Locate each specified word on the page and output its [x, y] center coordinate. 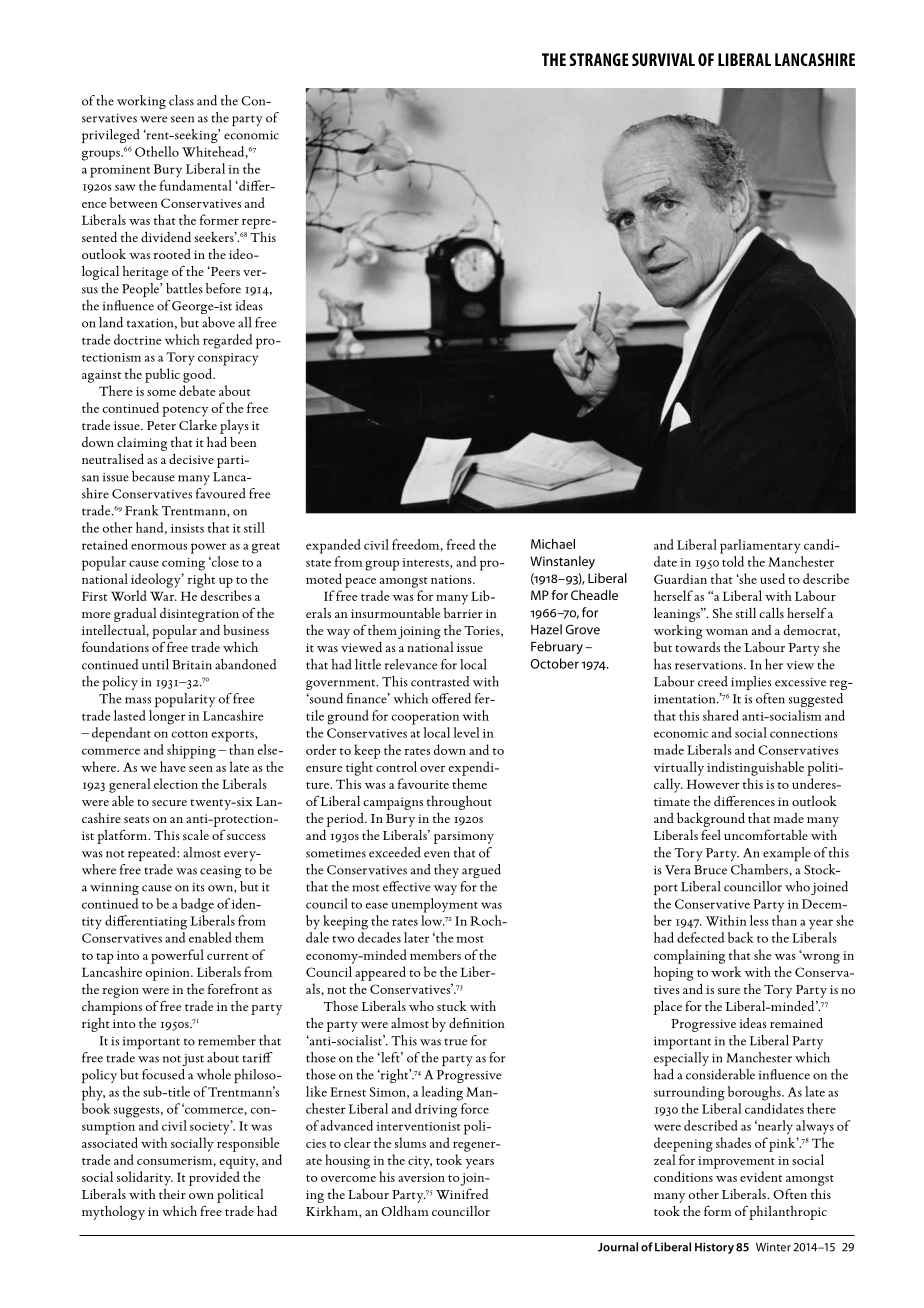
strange [599, 59]
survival [663, 59]
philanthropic [788, 1212]
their [172, 1193]
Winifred [462, 1193]
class [181, 100]
